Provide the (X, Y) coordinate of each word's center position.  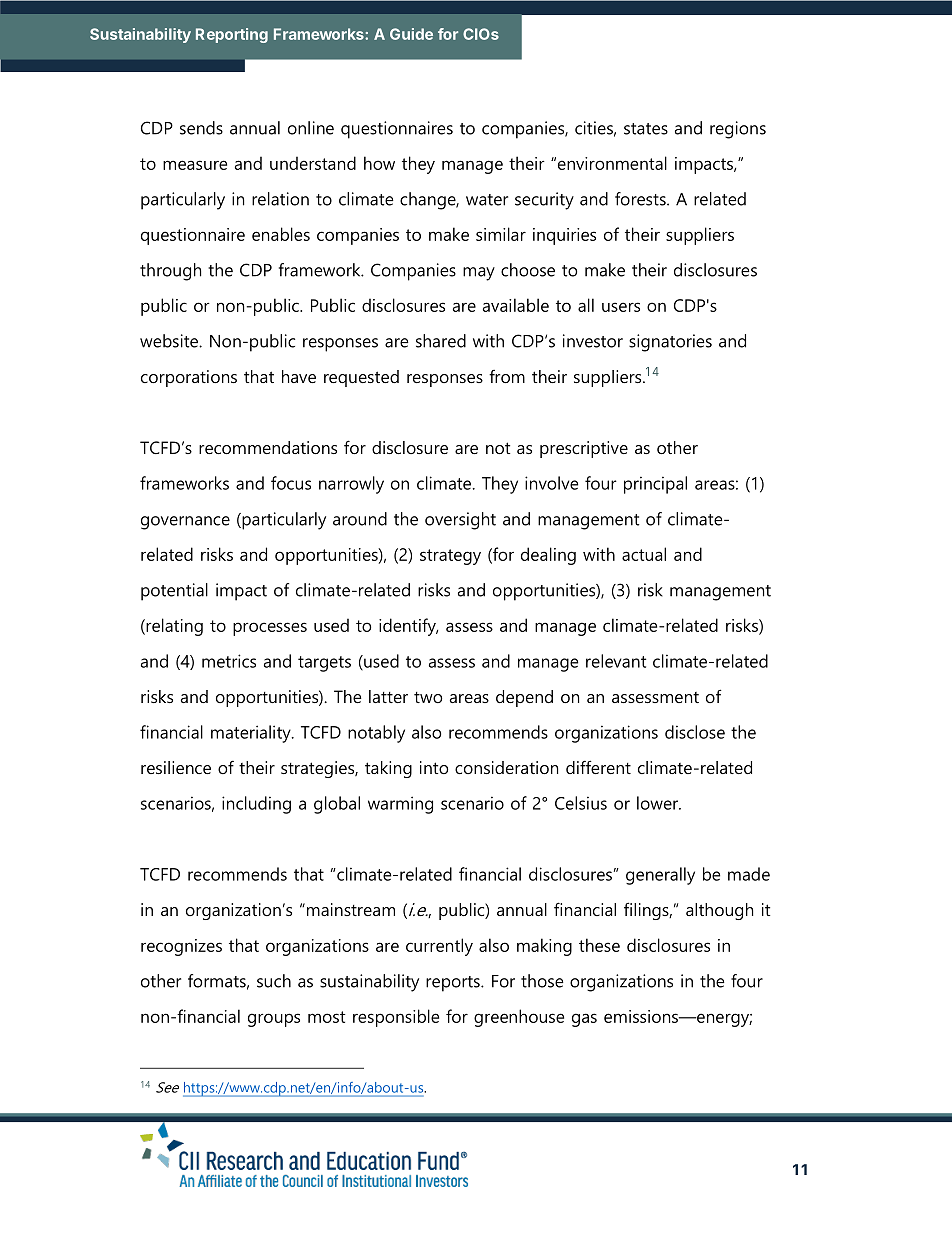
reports (454, 984)
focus (291, 483)
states (646, 129)
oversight (460, 521)
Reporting (232, 35)
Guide (411, 34)
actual (644, 554)
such (274, 981)
